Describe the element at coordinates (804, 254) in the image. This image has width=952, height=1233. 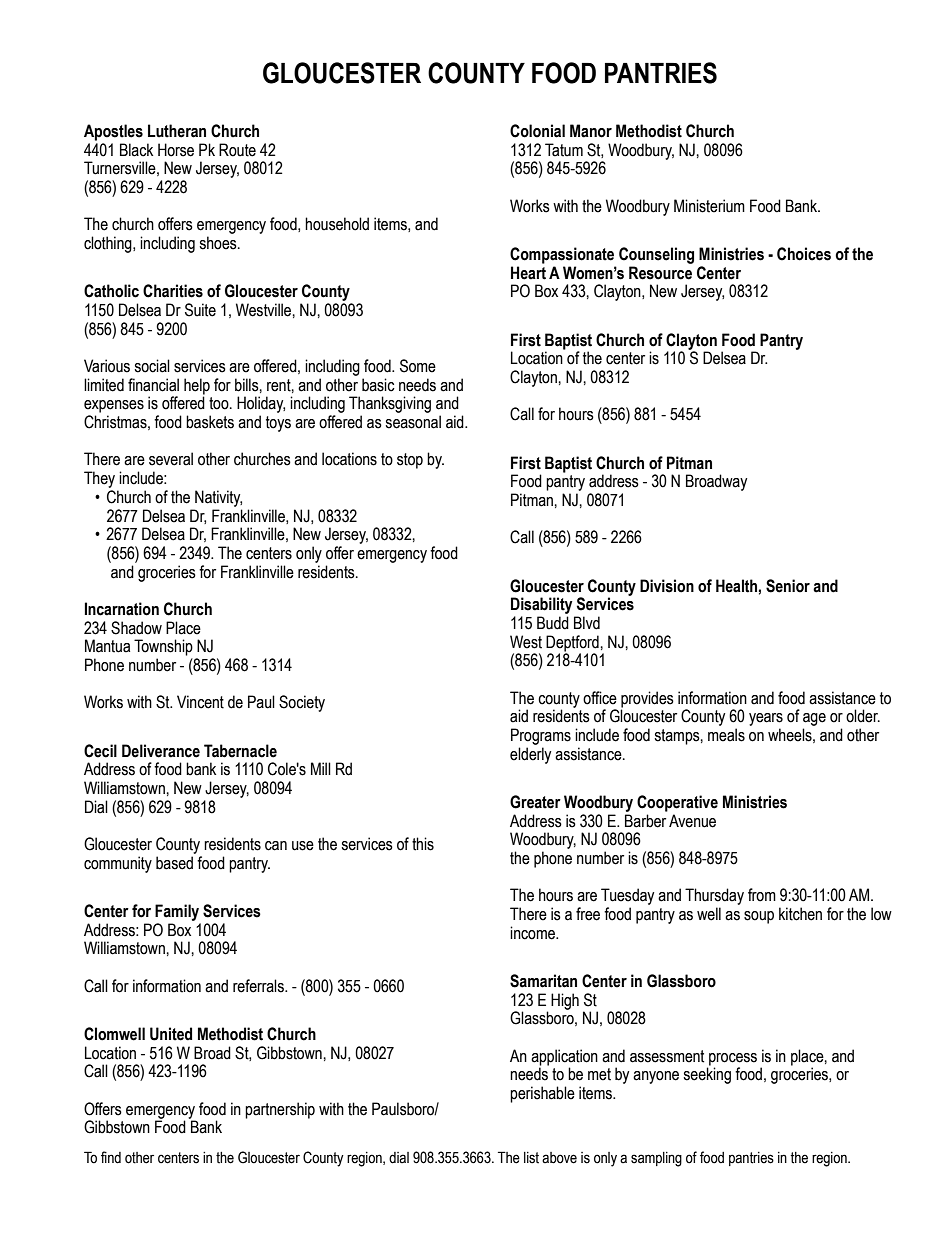
I see `Choices` at that location.
